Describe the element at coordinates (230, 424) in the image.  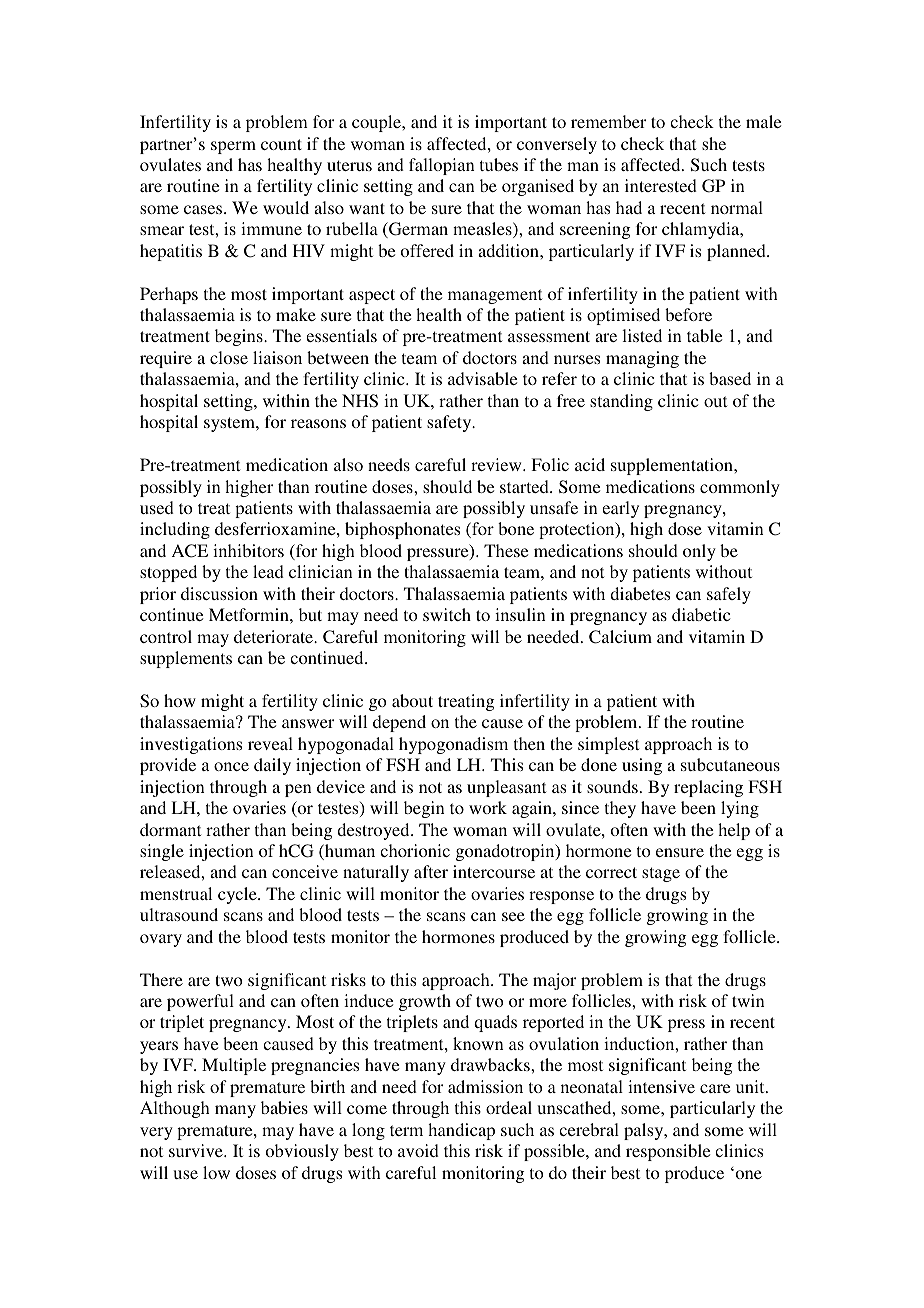
I see `system` at that location.
